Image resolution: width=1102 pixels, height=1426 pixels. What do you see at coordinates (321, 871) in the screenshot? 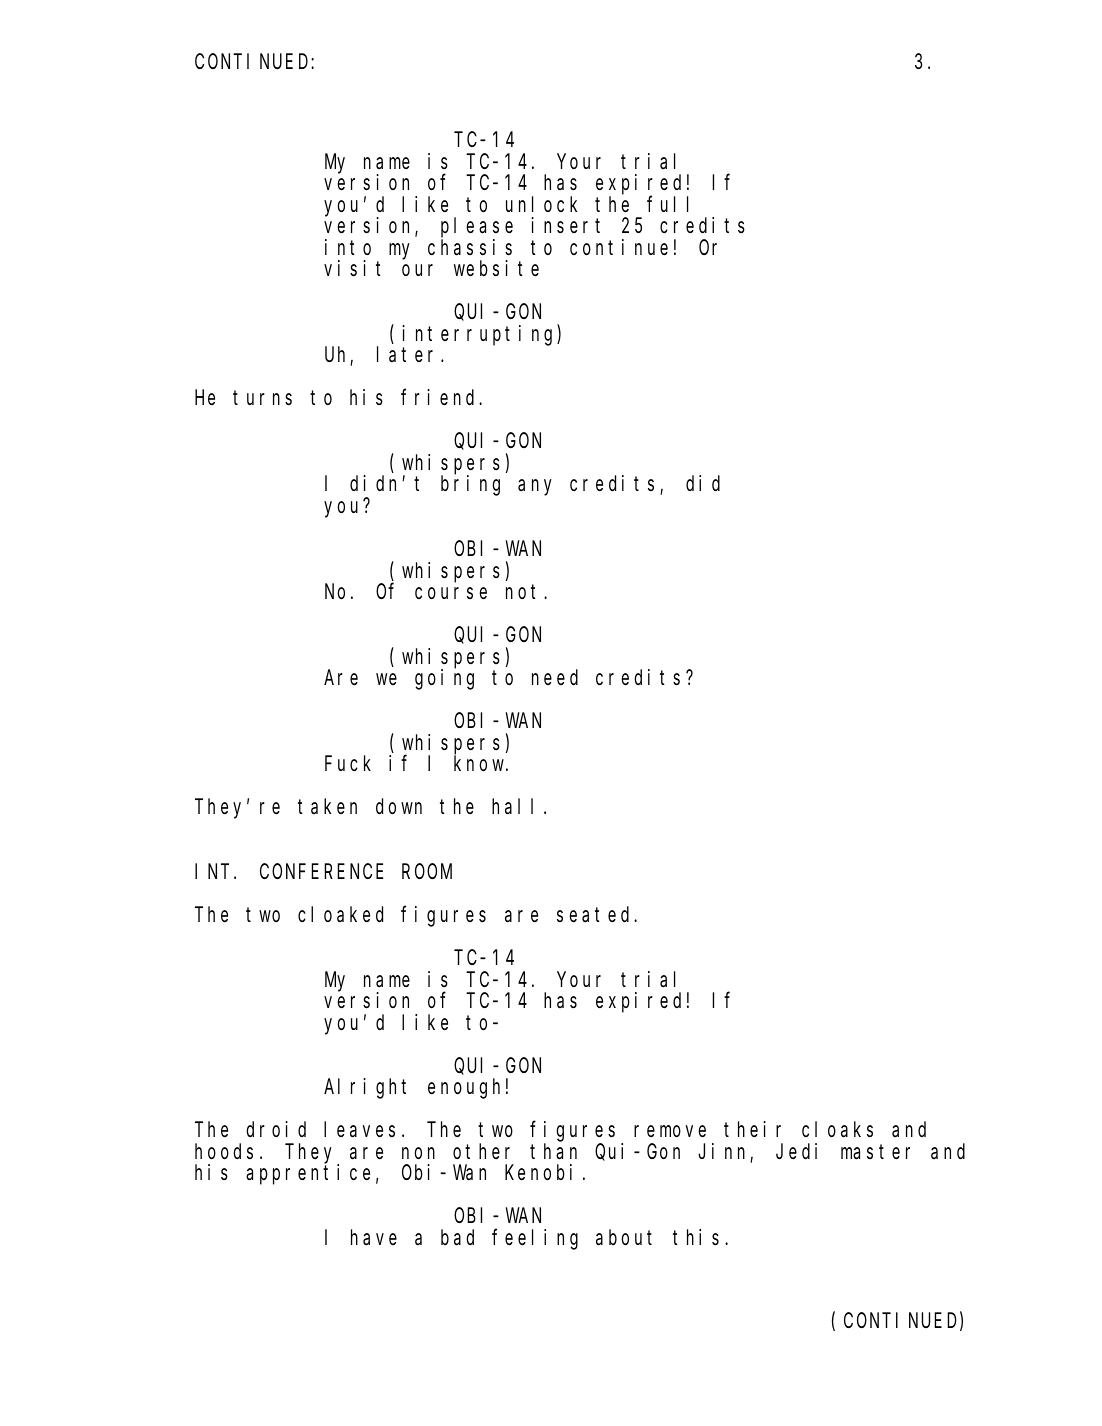
I see `CONFERENCE` at bounding box center [321, 871].
